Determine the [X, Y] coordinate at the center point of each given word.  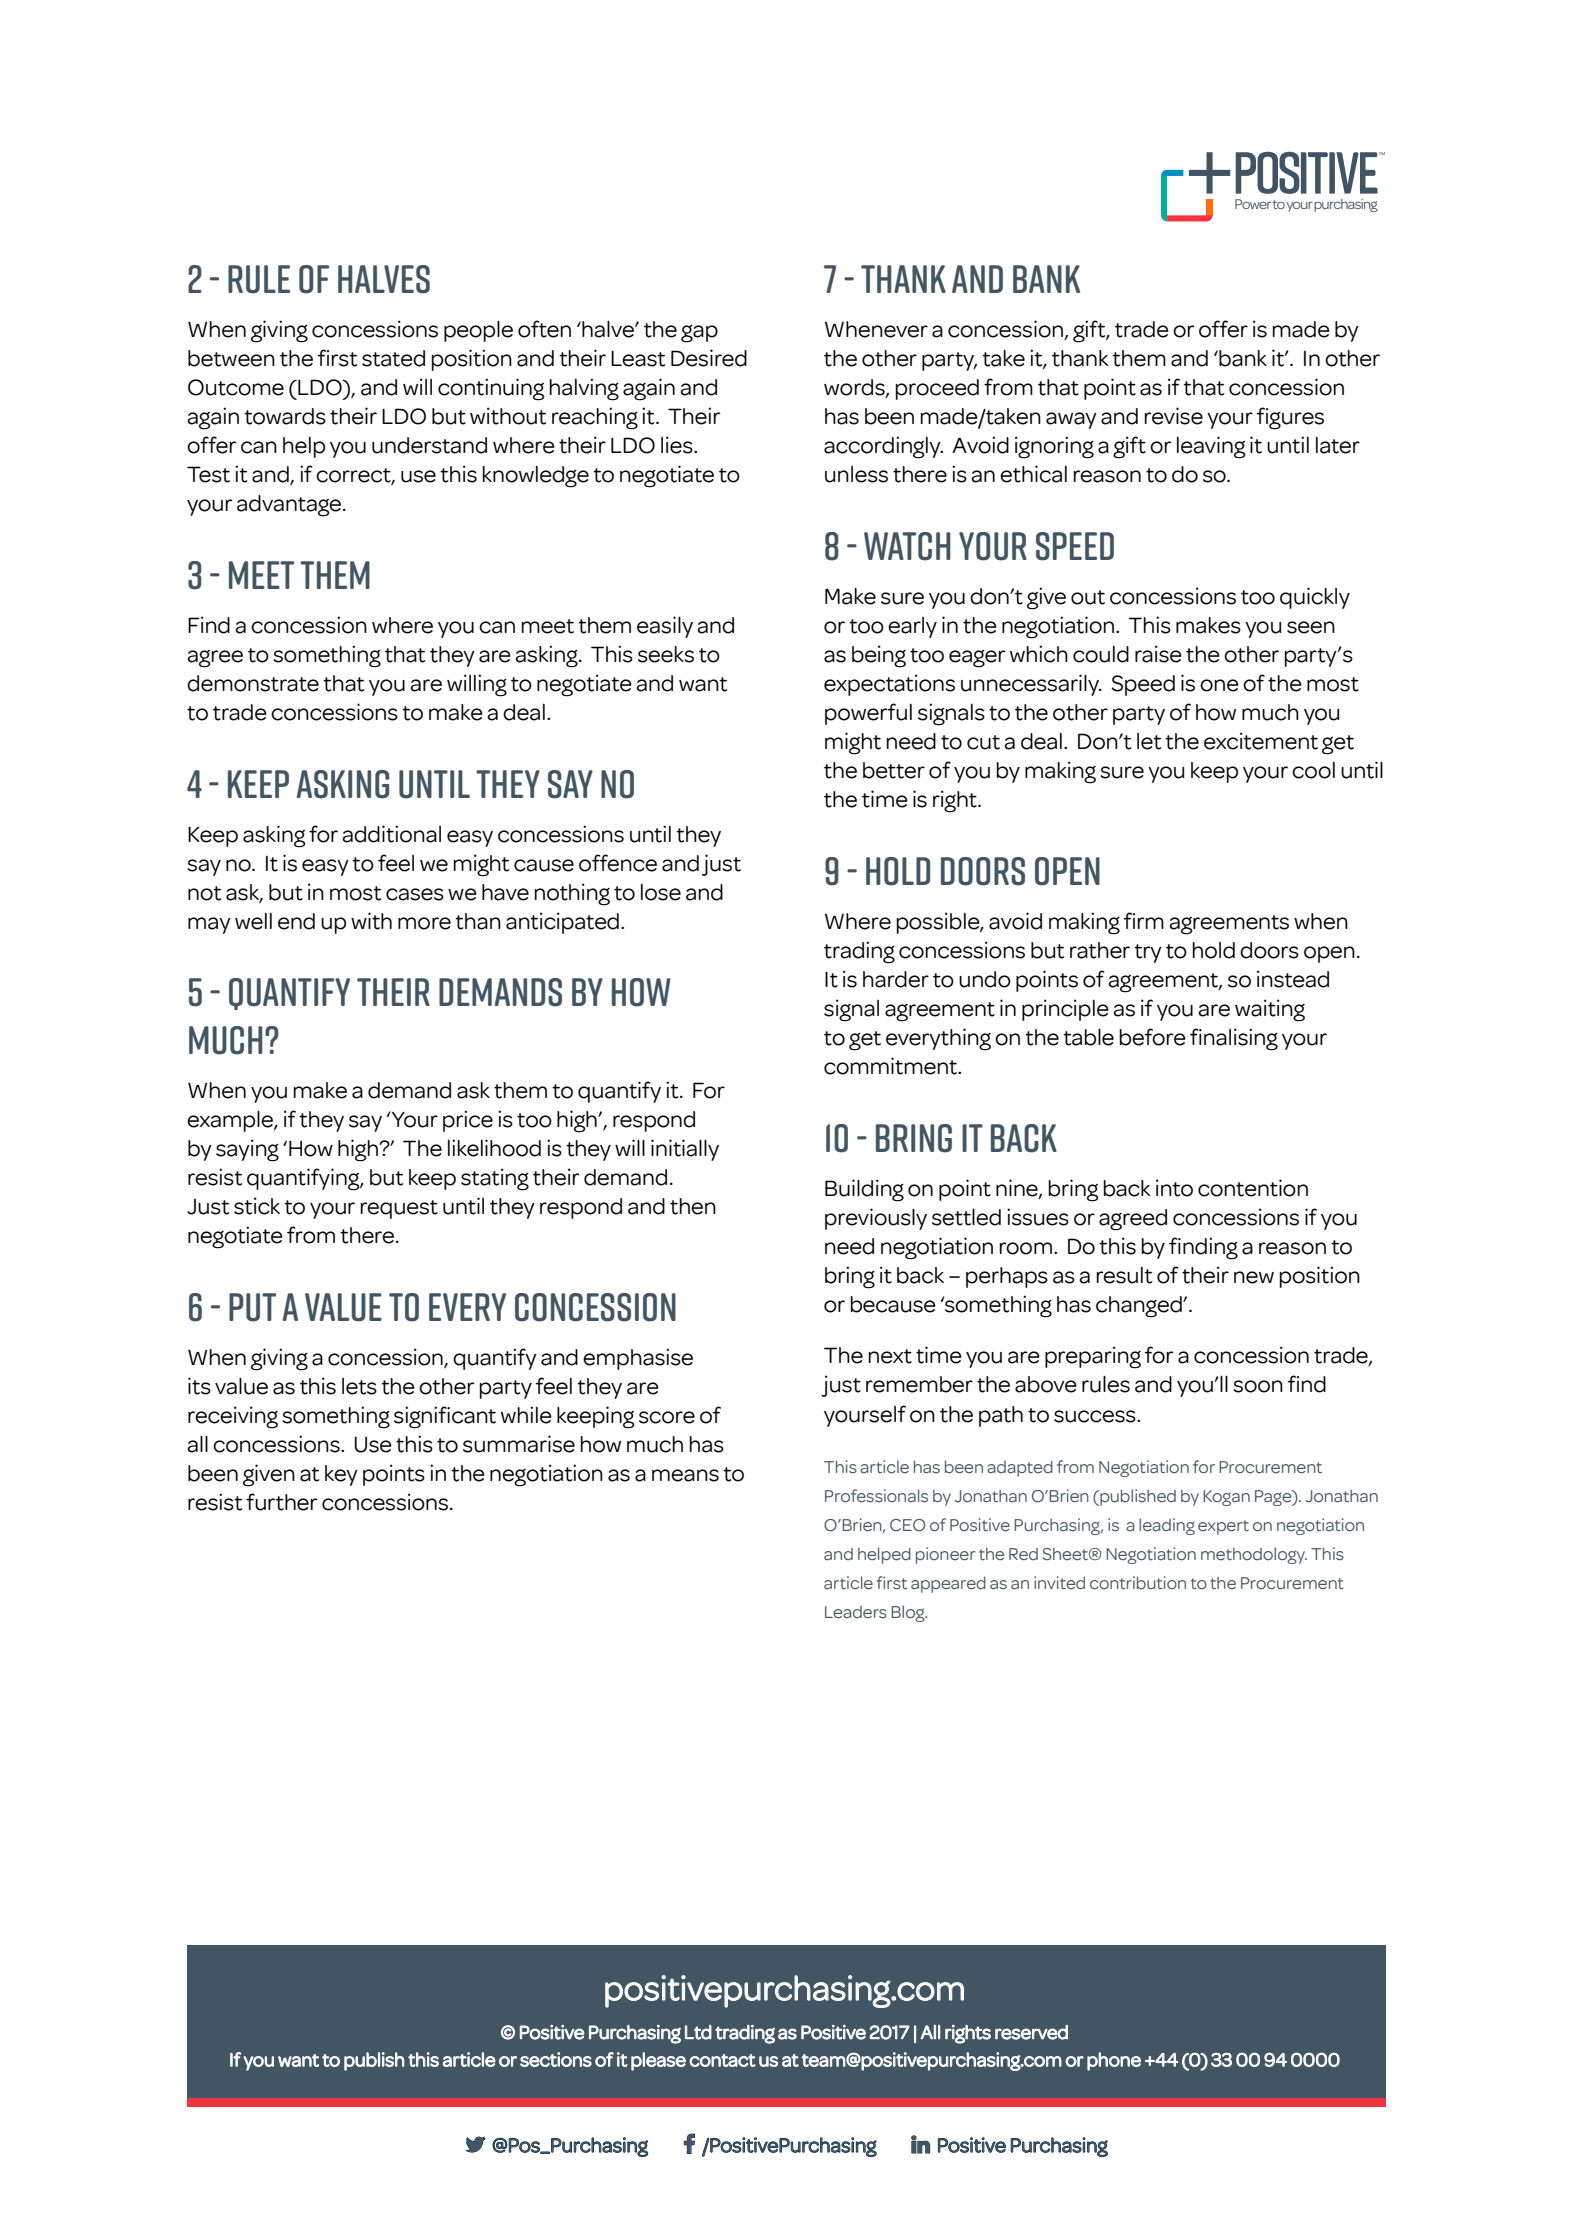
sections [556, 2059]
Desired [709, 358]
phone [1114, 2061]
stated [393, 358]
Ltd [698, 2032]
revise [1173, 416]
